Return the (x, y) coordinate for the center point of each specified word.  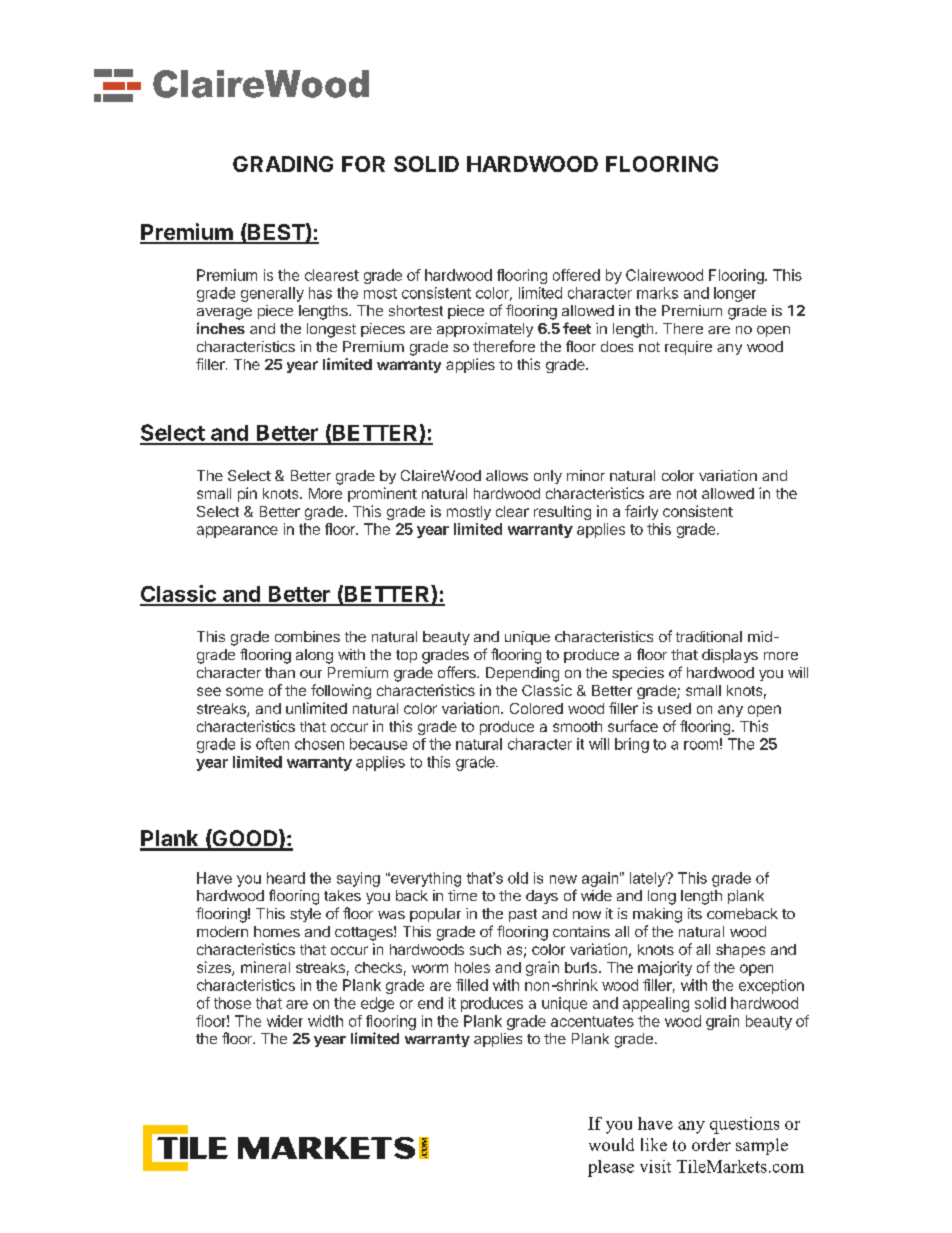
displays (730, 656)
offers (458, 672)
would (611, 1144)
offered (576, 275)
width (325, 1021)
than (280, 672)
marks (657, 293)
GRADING (283, 164)
